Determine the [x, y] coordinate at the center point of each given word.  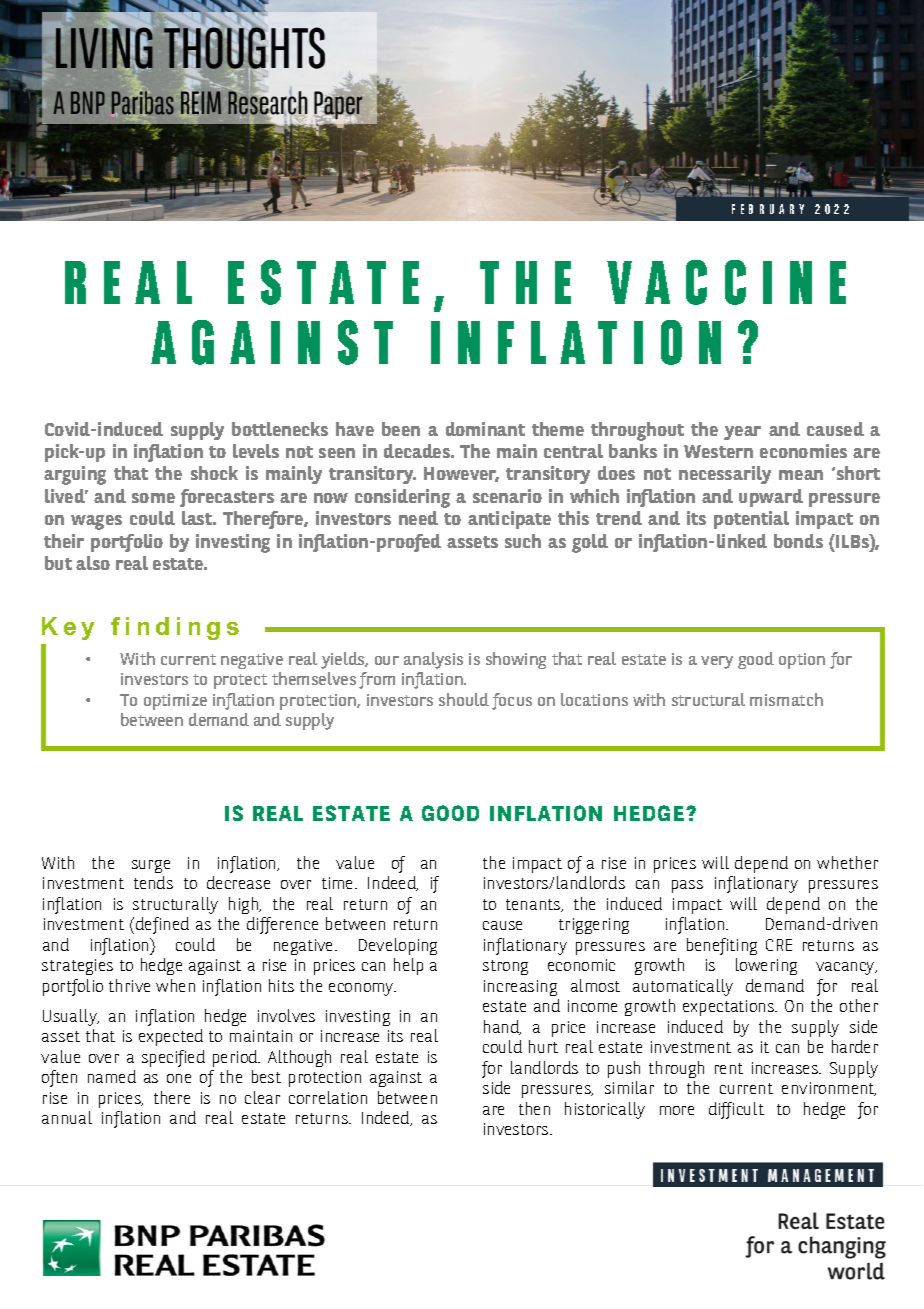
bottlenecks [280, 429]
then [534, 1108]
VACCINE [726, 282]
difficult [736, 1110]
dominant [485, 429]
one [179, 1078]
